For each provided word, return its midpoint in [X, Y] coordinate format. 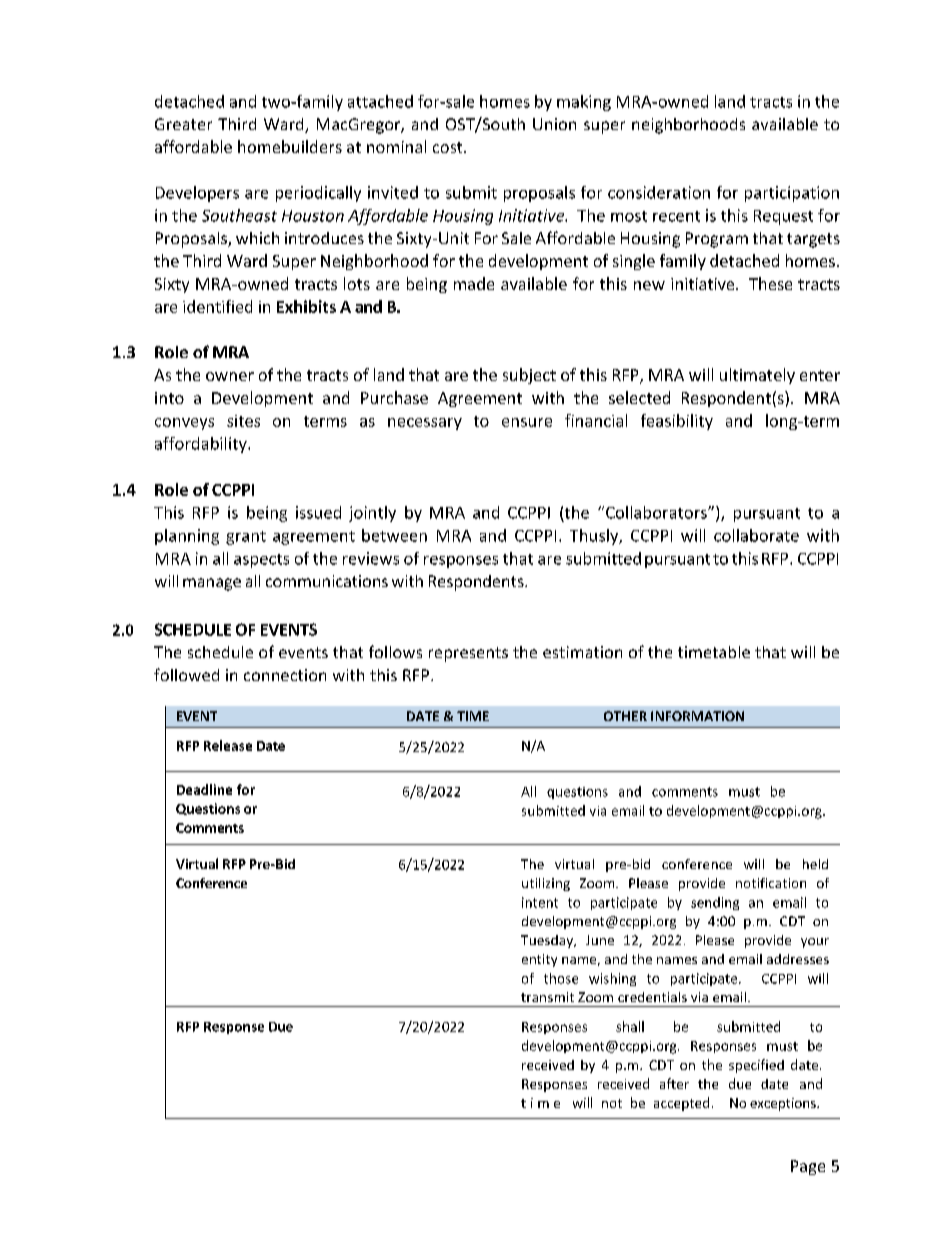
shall [630, 1026]
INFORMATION [697, 716]
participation [792, 194]
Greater [183, 124]
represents [468, 654]
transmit [547, 997]
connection [285, 675]
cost [449, 147]
